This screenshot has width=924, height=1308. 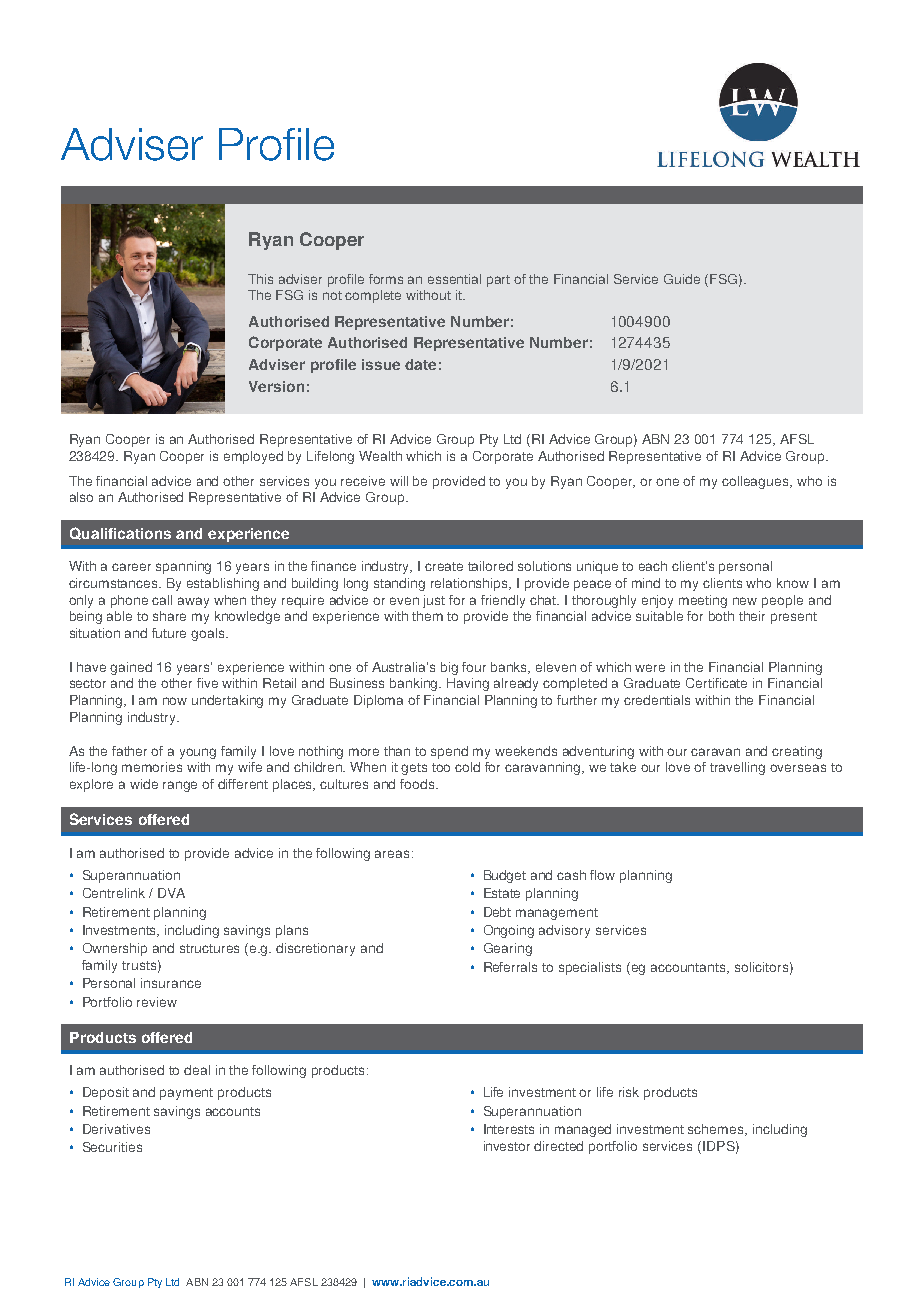 What do you see at coordinates (227, 701) in the screenshot?
I see `undertaking` at bounding box center [227, 701].
